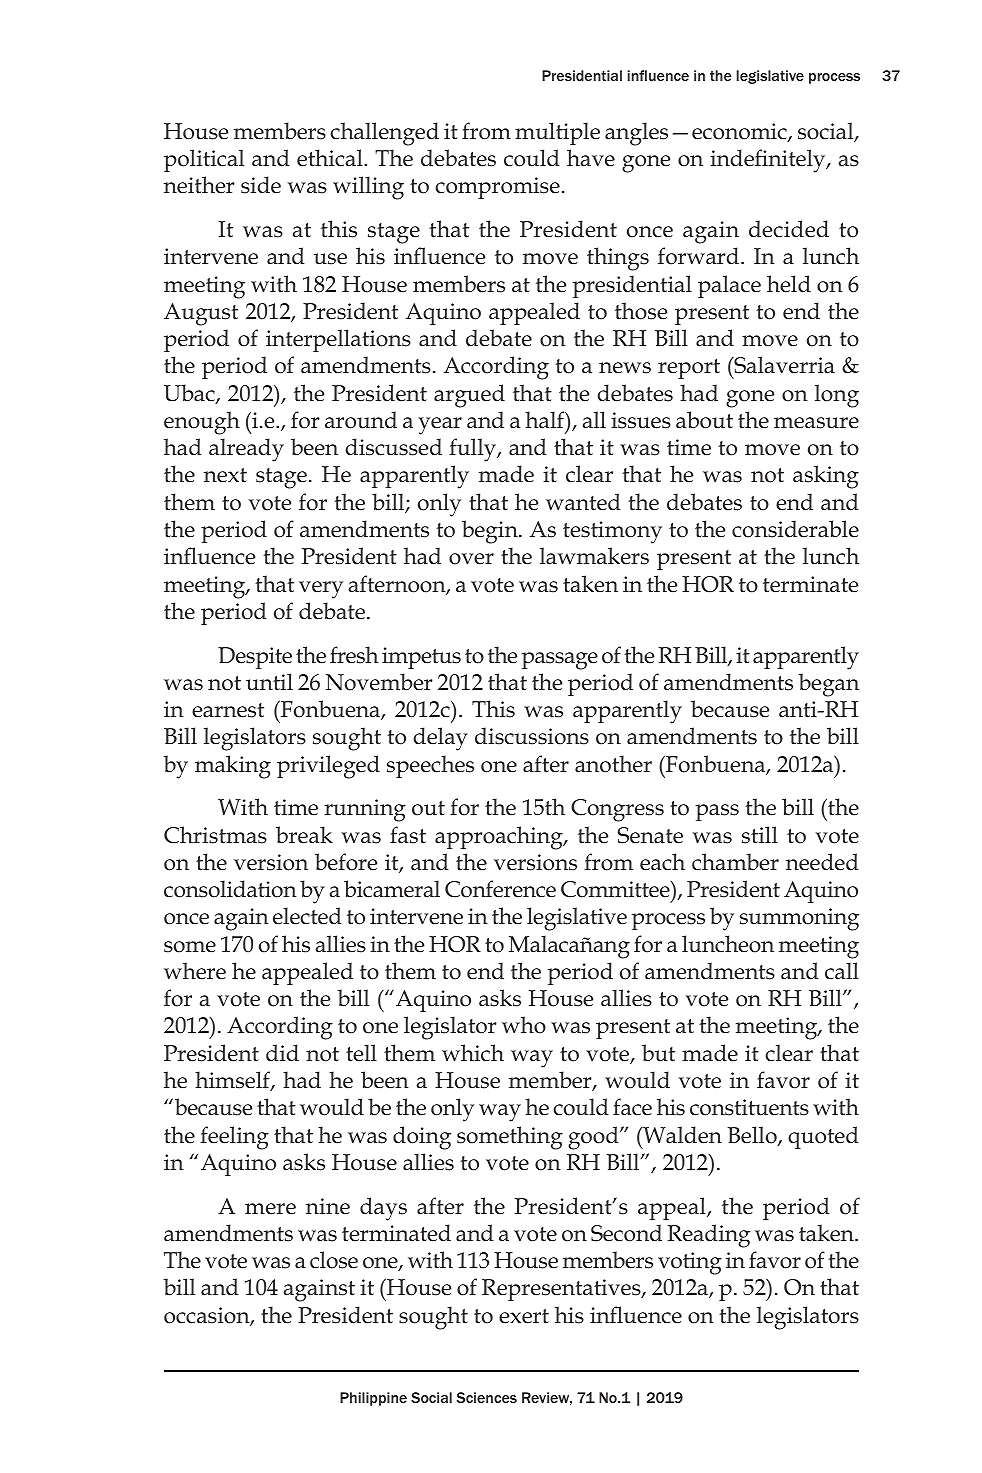  I want to click on compromise, so click(498, 188).
